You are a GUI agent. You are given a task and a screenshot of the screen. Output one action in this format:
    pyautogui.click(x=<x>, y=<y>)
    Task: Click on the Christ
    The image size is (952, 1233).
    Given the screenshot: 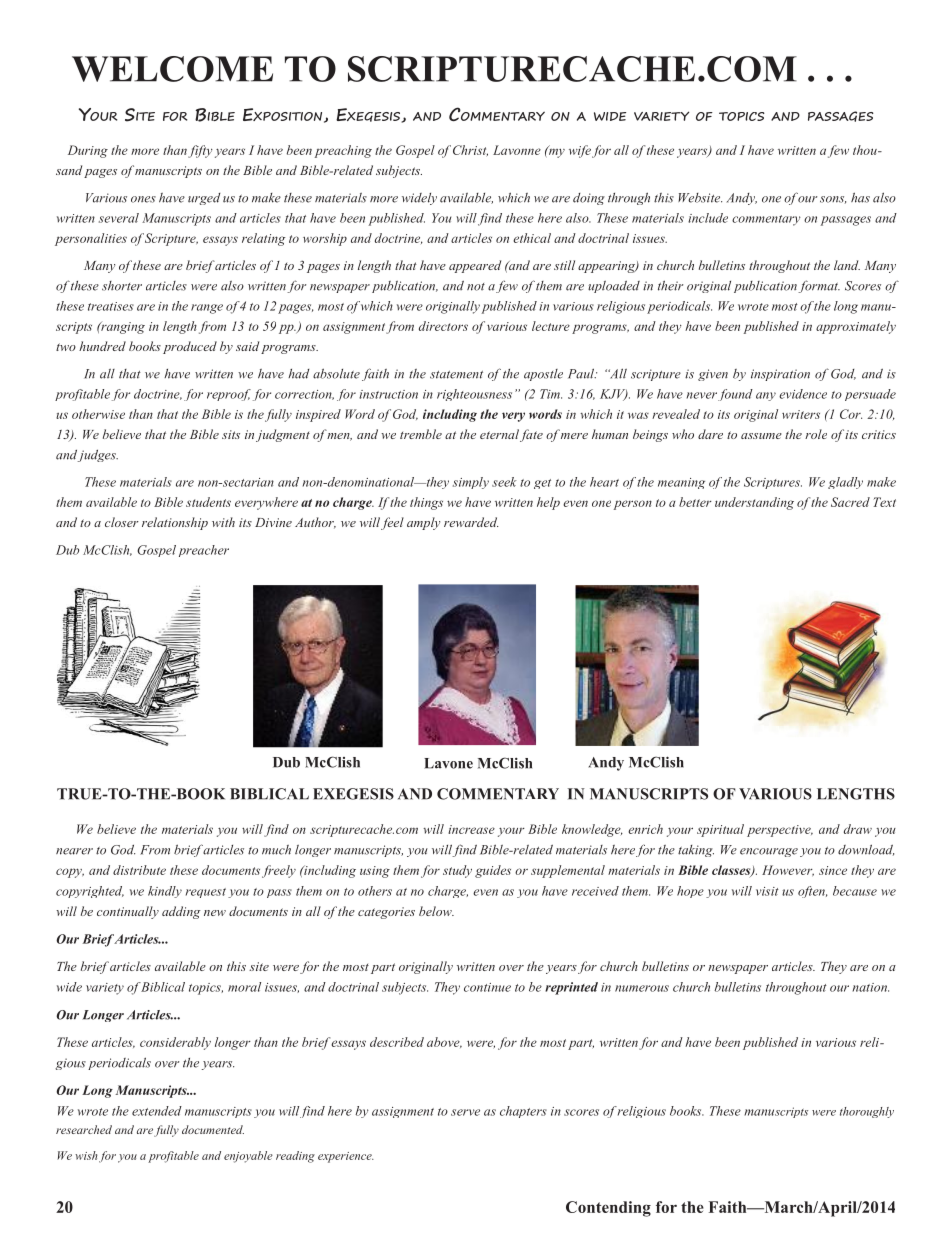 What is the action you would take?
    pyautogui.click(x=470, y=151)
